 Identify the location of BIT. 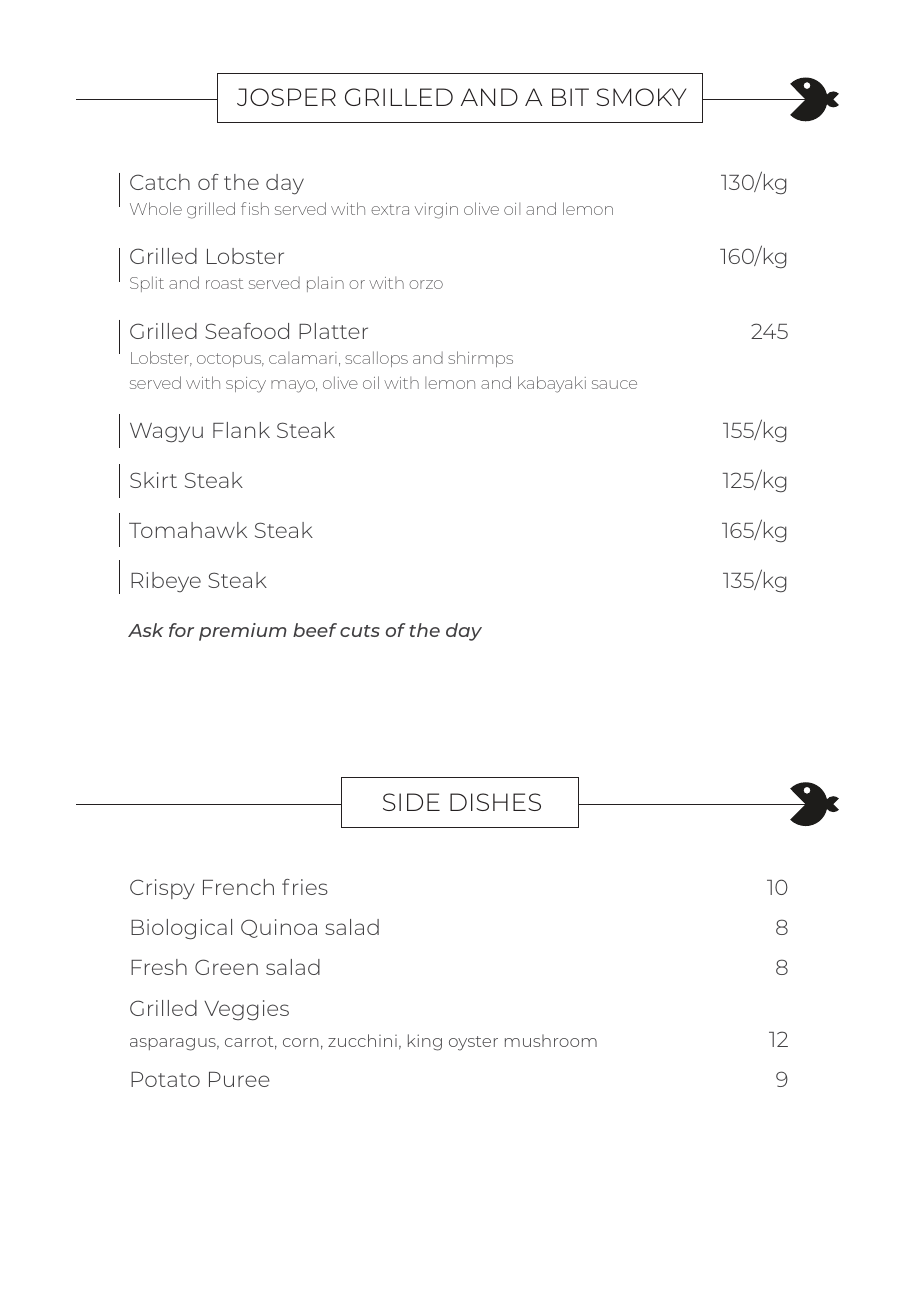
(570, 97).
